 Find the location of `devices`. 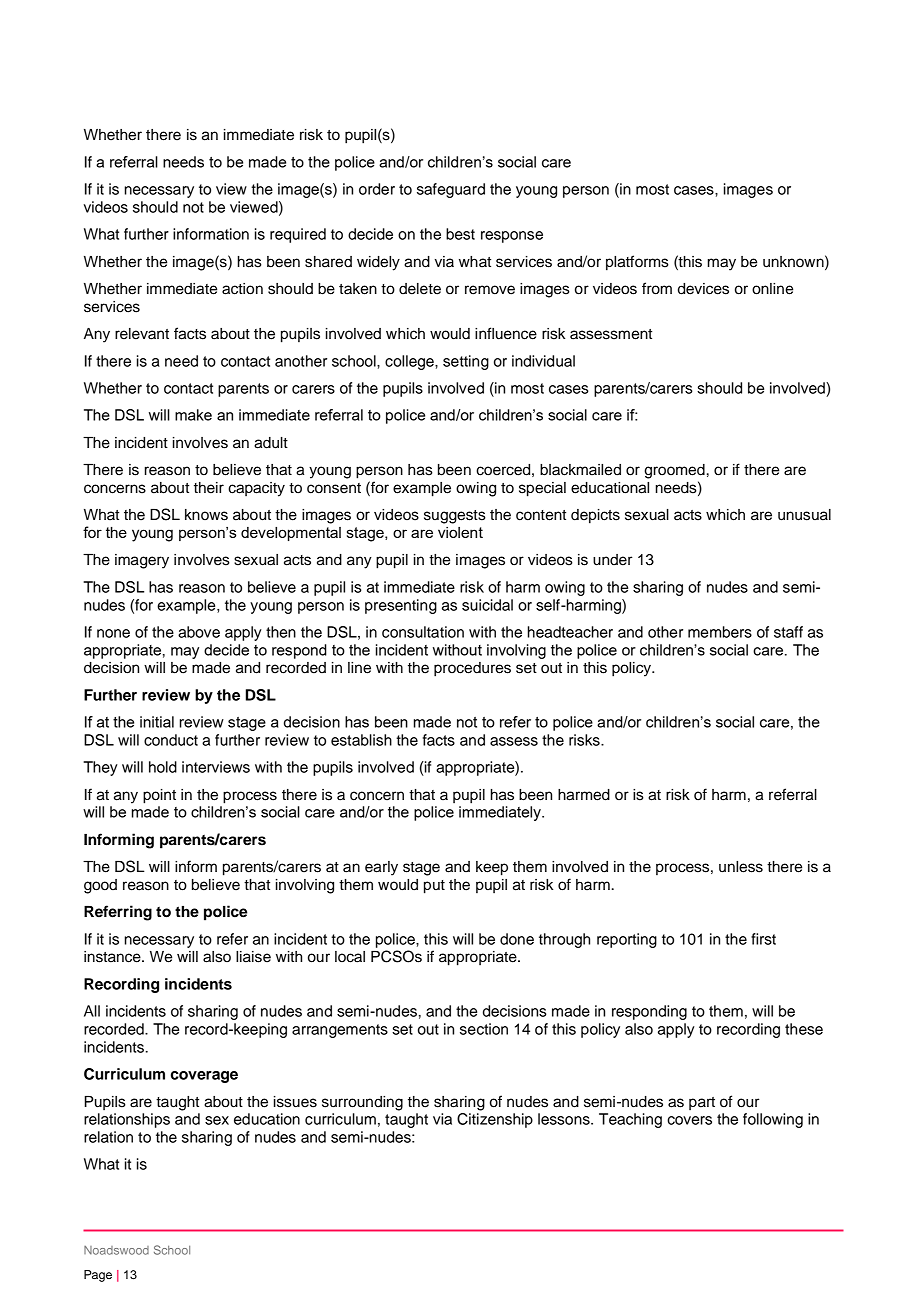

devices is located at coordinates (703, 289).
